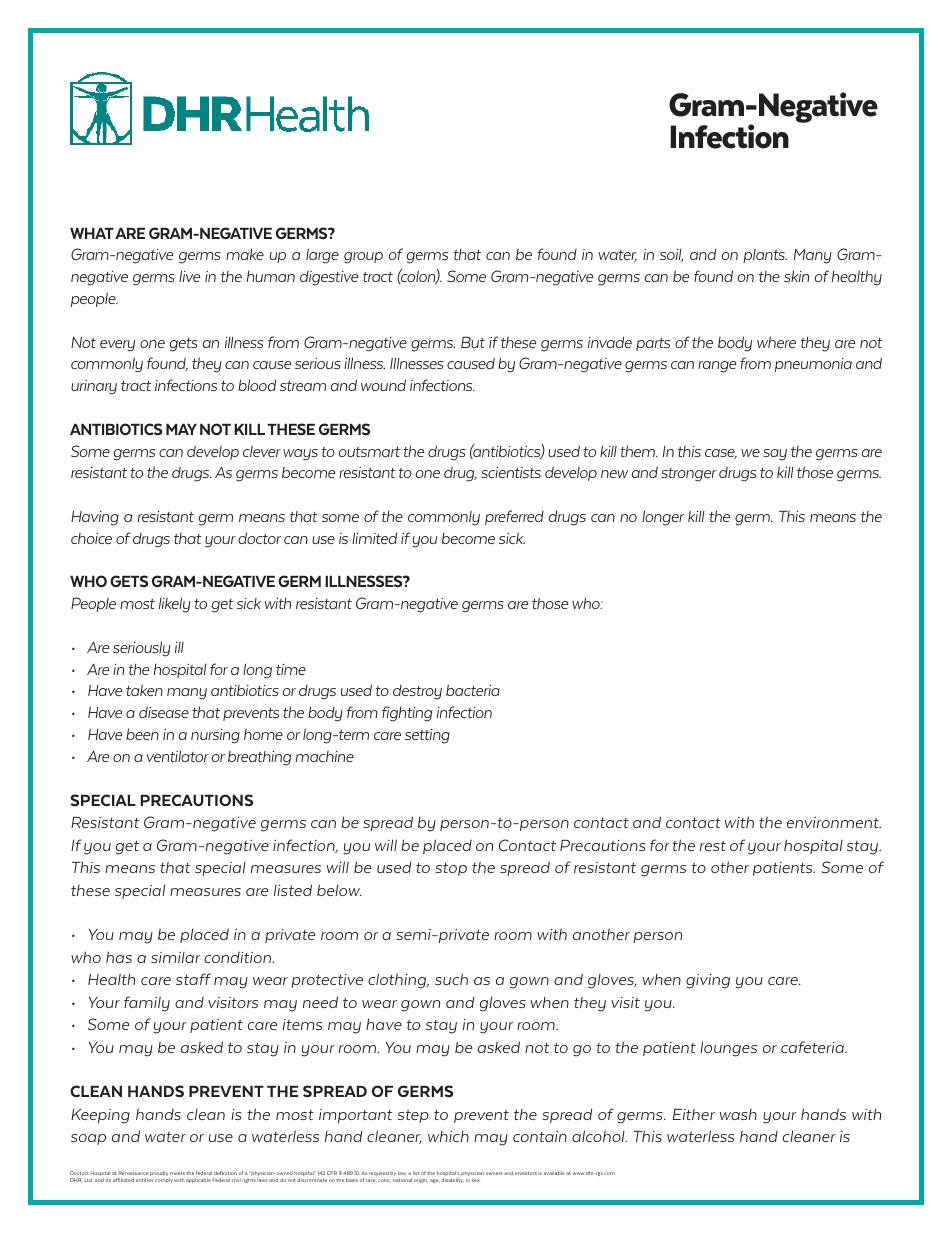 The image size is (952, 1233). What do you see at coordinates (363, 258) in the document?
I see `group` at bounding box center [363, 258].
